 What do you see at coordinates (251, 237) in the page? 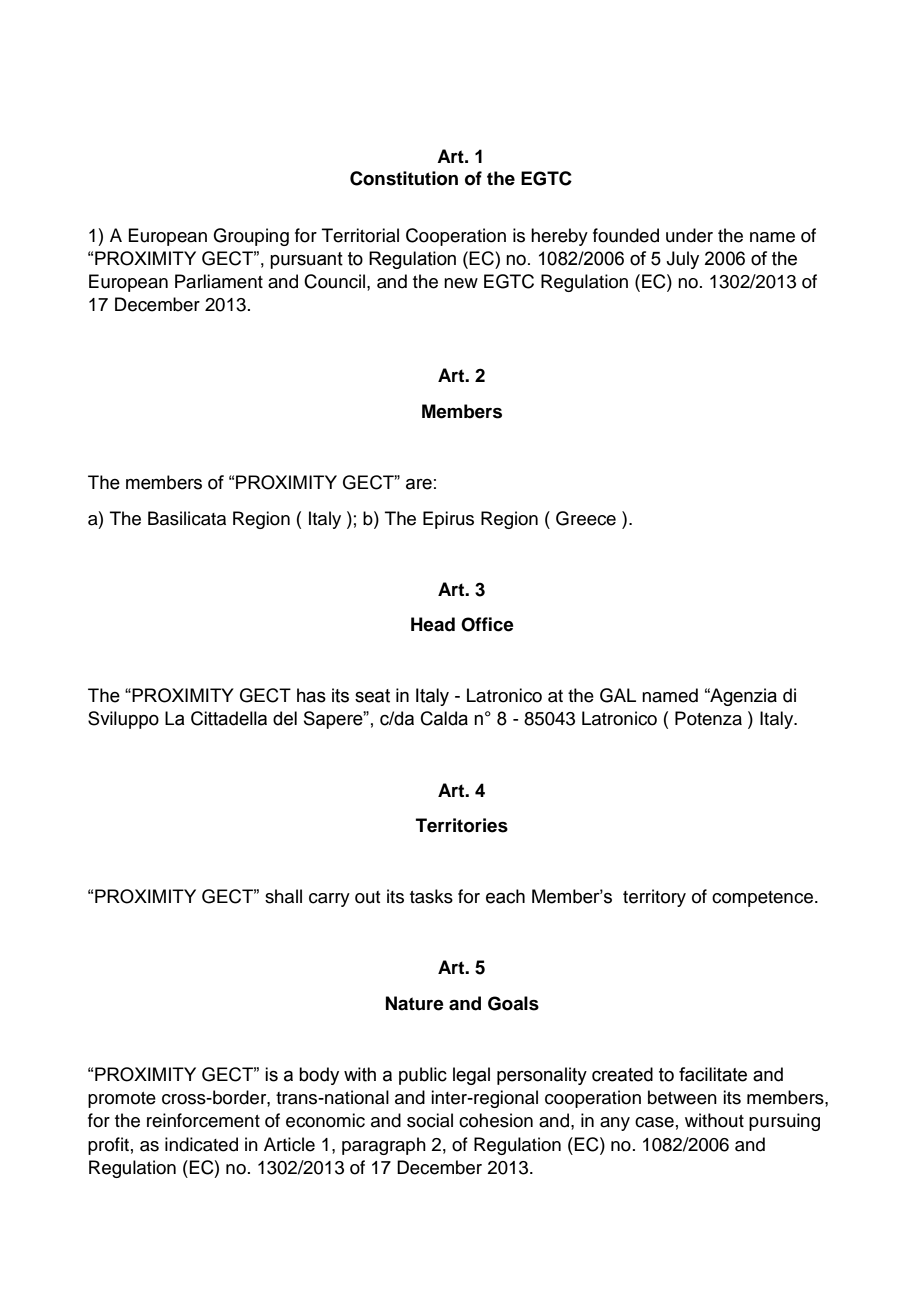
I see `Grouping` at bounding box center [251, 237].
